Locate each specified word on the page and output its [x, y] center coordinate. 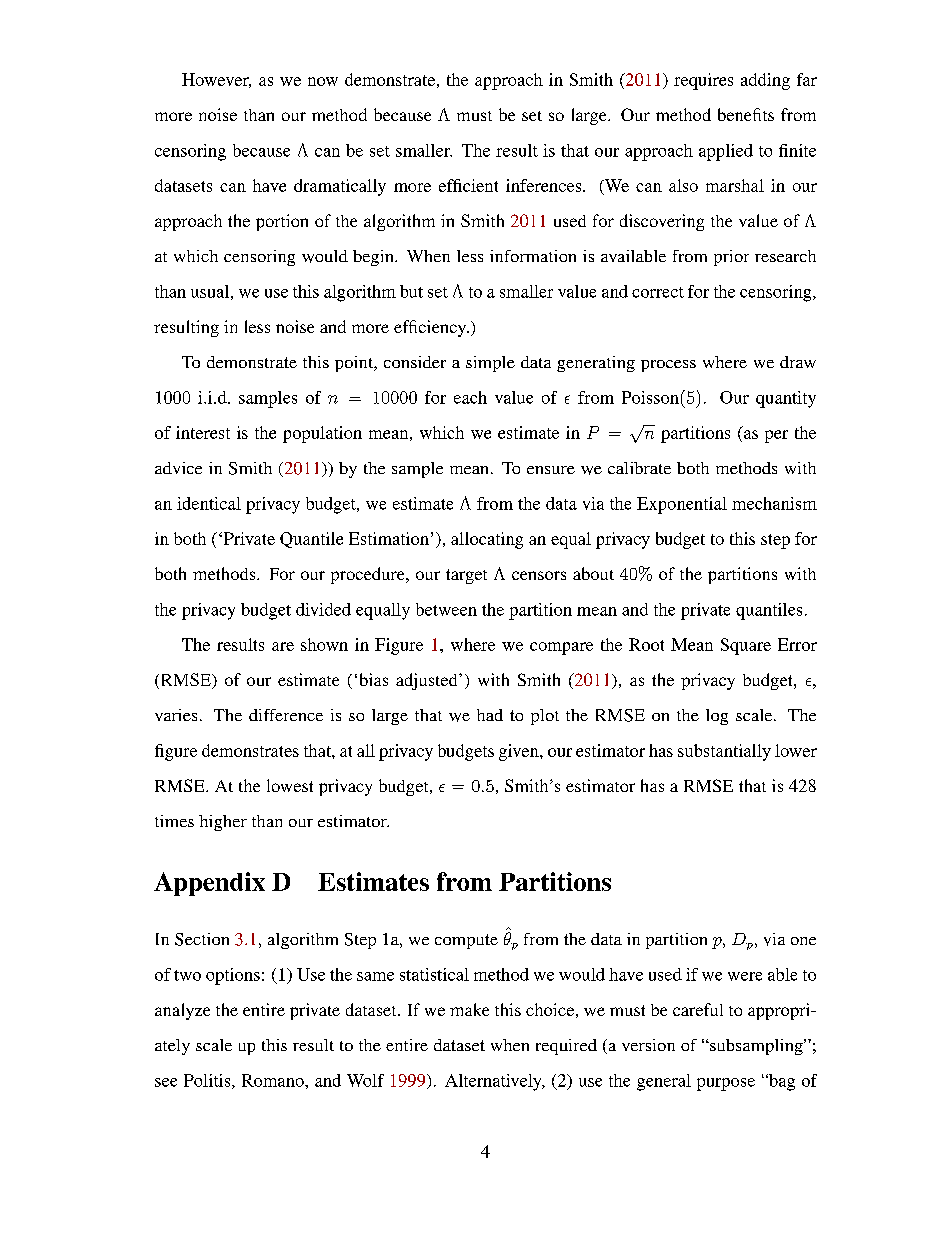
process [668, 366]
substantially [724, 752]
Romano [274, 1080]
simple [490, 364]
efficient [468, 185]
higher [223, 823]
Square [746, 646]
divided [323, 609]
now [323, 81]
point [355, 364]
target [466, 576]
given [520, 752]
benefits [746, 114]
